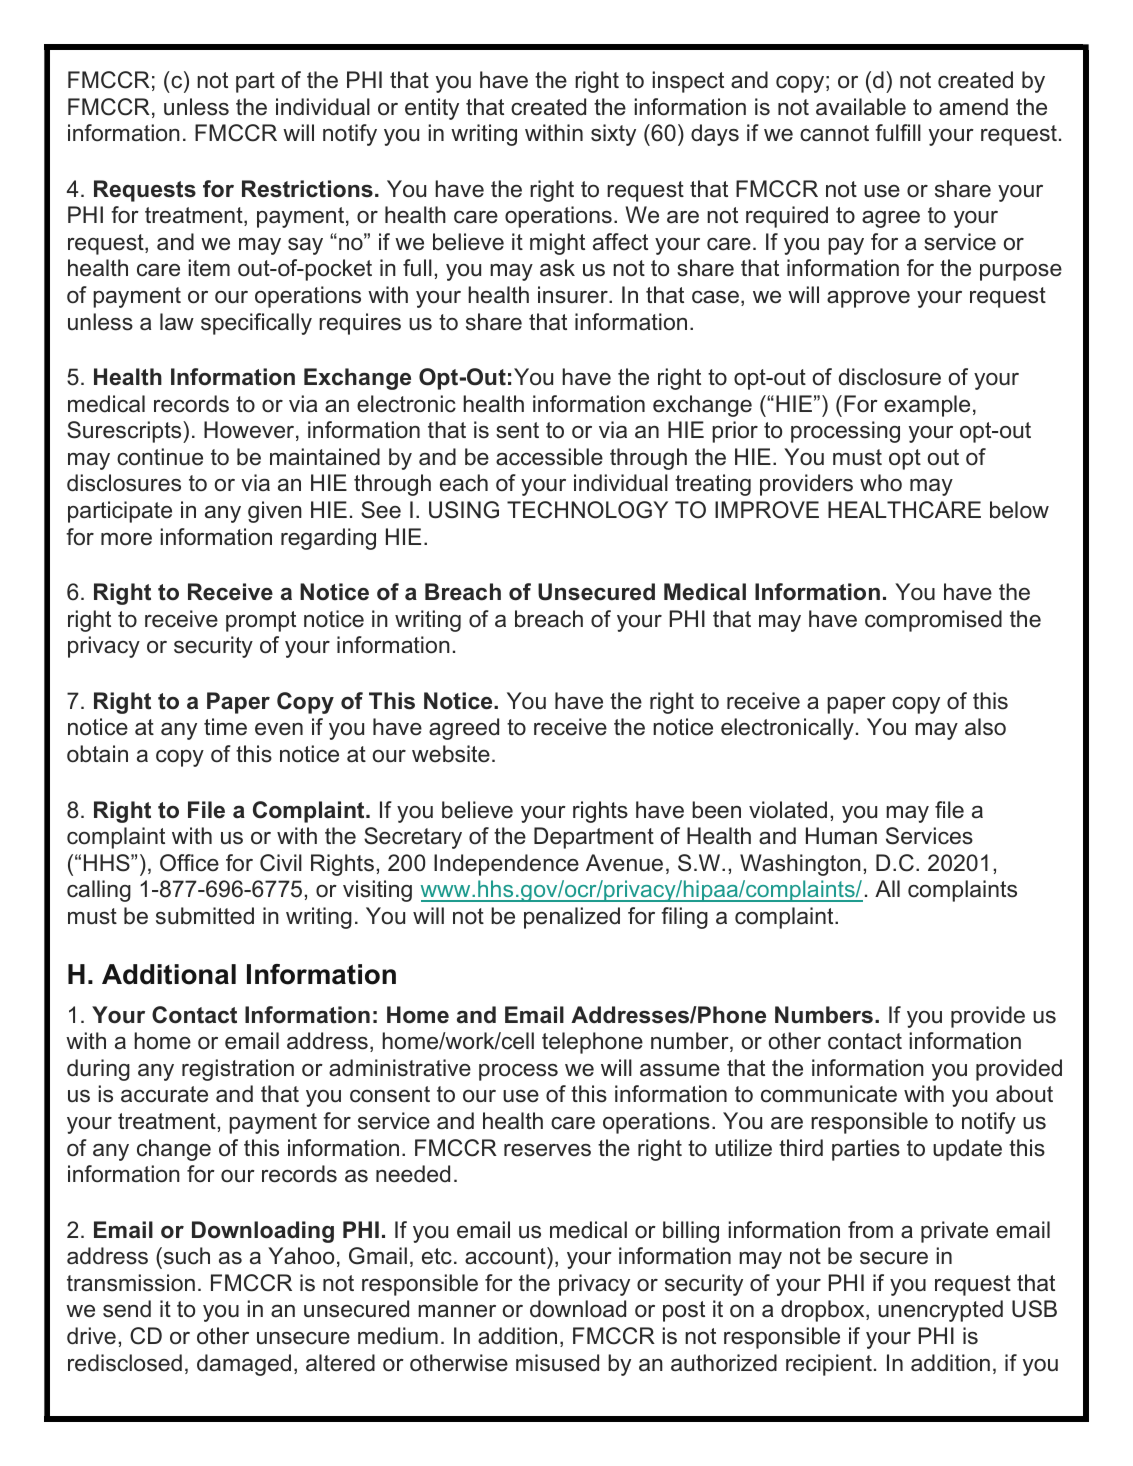 The width and height of the image is (1133, 1466). Describe the element at coordinates (506, 865) in the image. I see `Independence` at that location.
